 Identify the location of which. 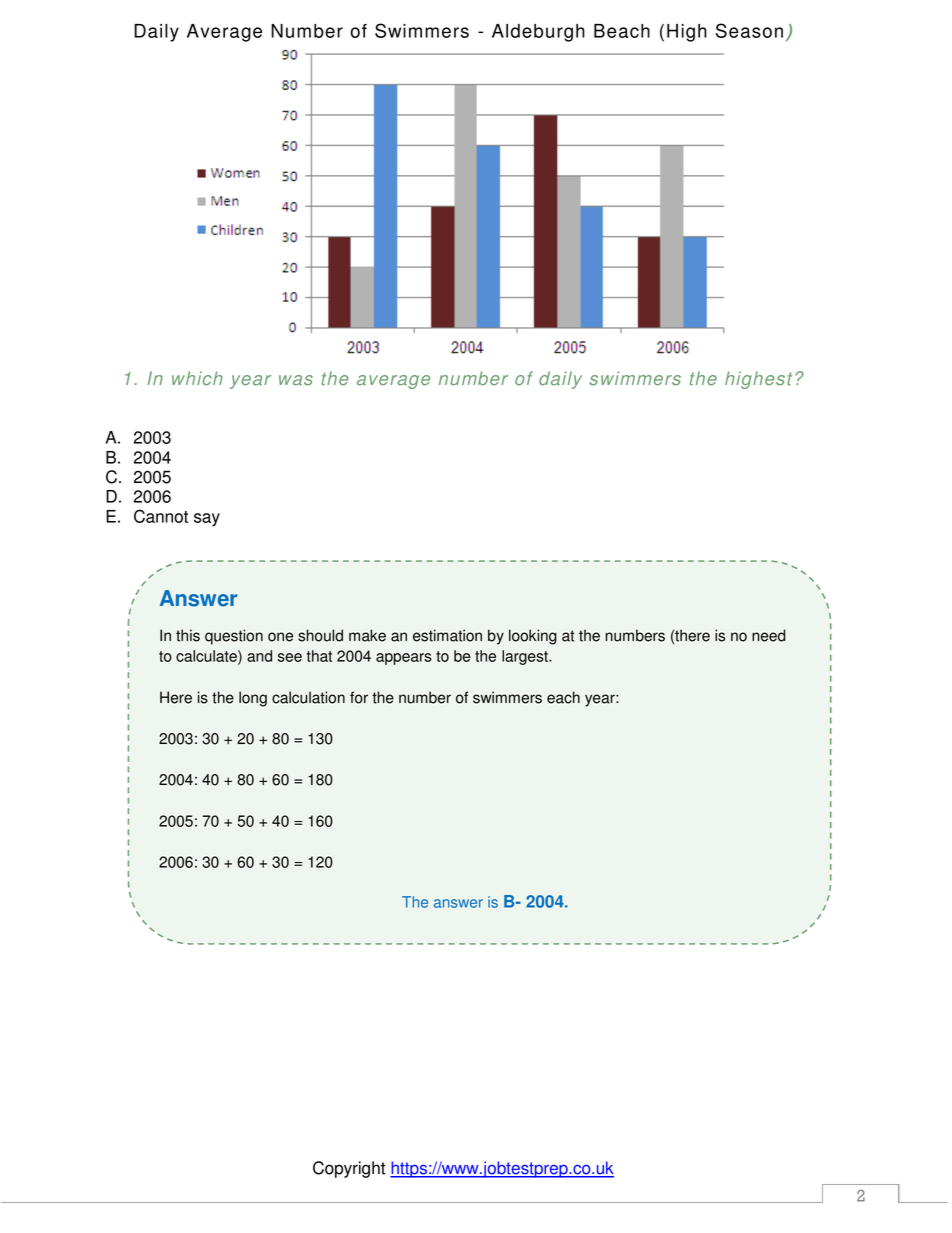
(197, 378).
